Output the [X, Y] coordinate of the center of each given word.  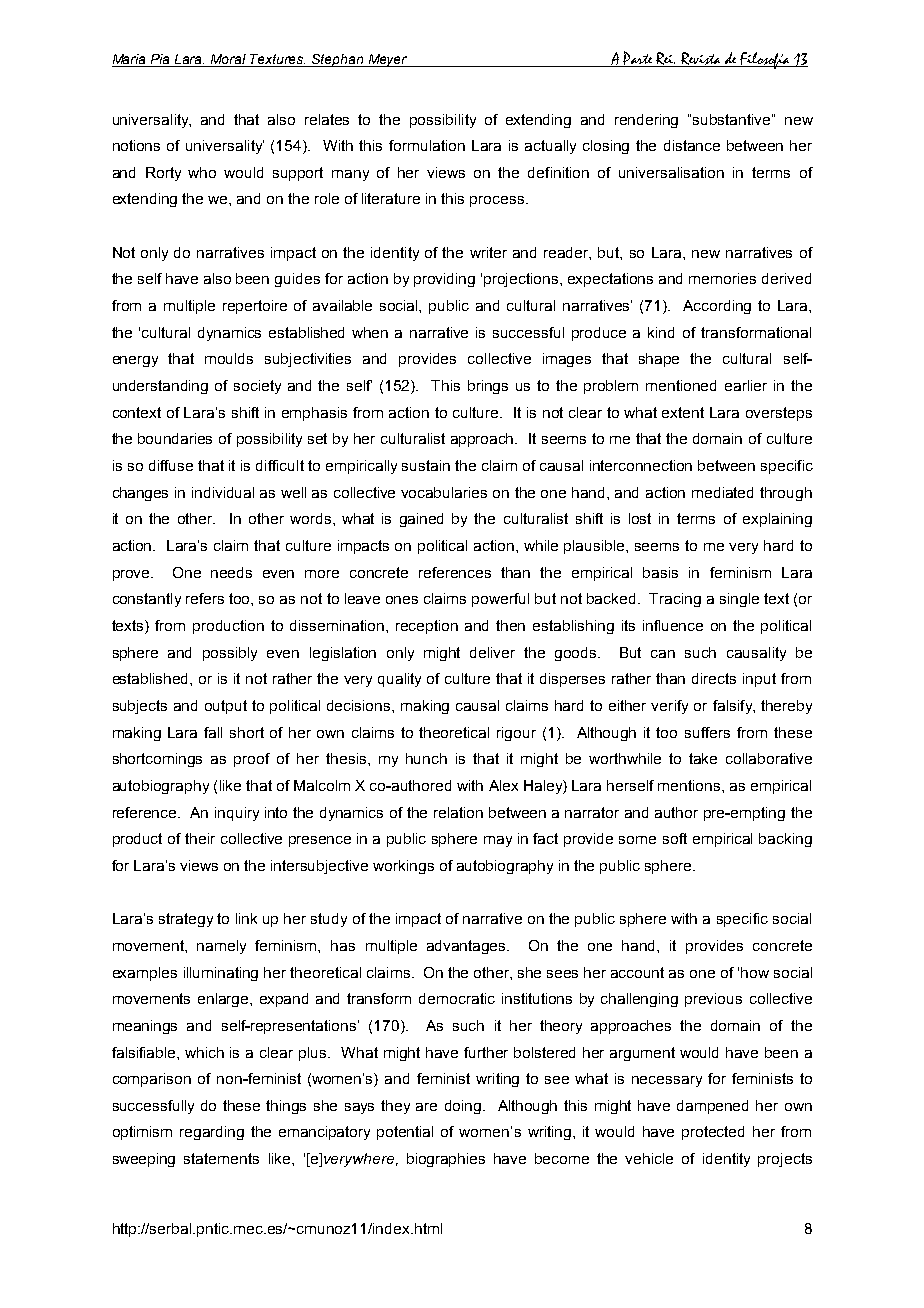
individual [223, 492]
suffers [707, 732]
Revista [701, 59]
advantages [467, 947]
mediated [722, 492]
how [755, 972]
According [717, 307]
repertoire [255, 307]
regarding [212, 1133]
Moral [229, 60]
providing [444, 280]
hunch [426, 758]
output [226, 707]
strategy [186, 920]
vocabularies [444, 492]
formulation [427, 145]
